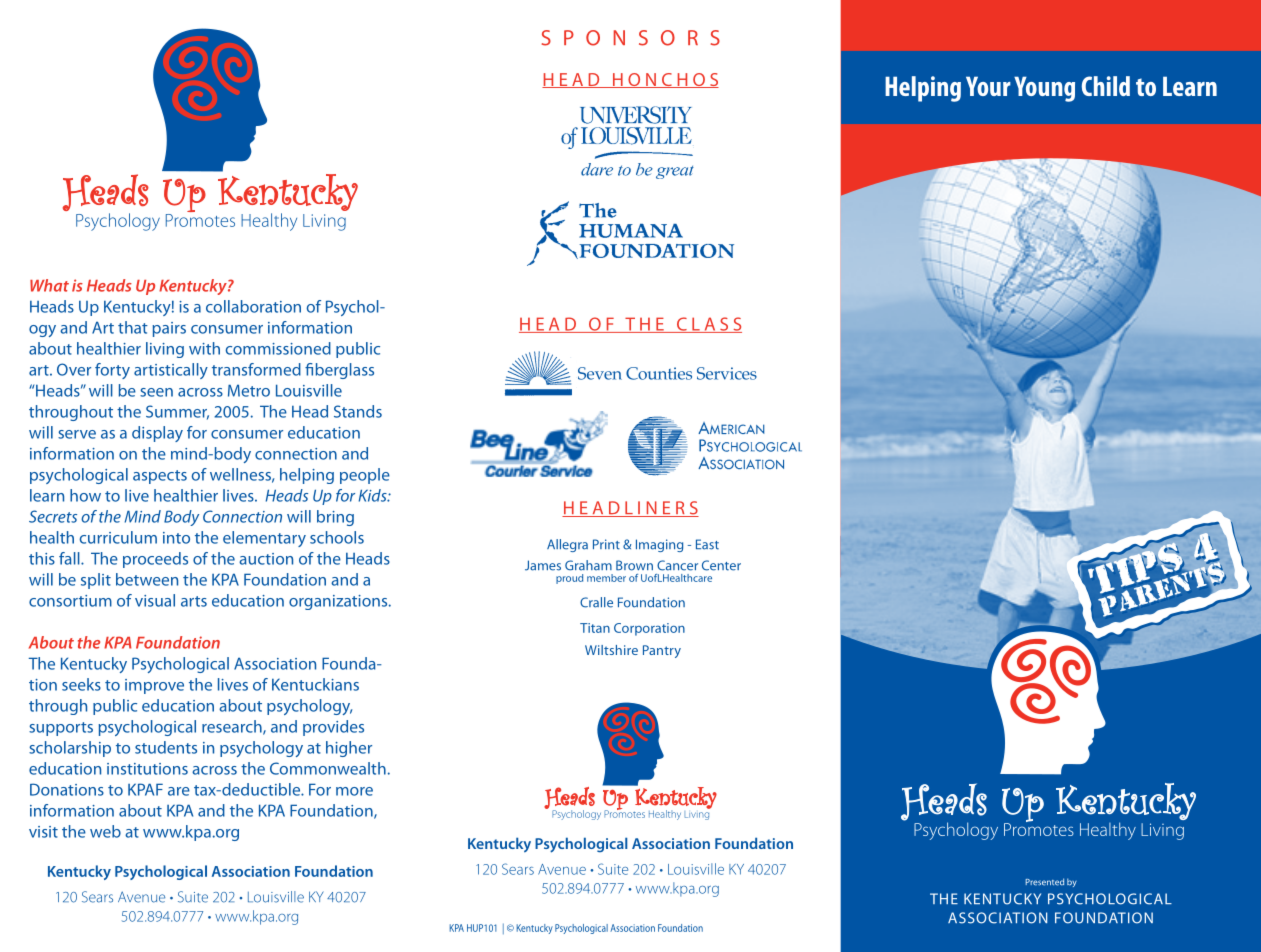  Describe the element at coordinates (339, 371) in the page. I see `fiberglass` at that location.
